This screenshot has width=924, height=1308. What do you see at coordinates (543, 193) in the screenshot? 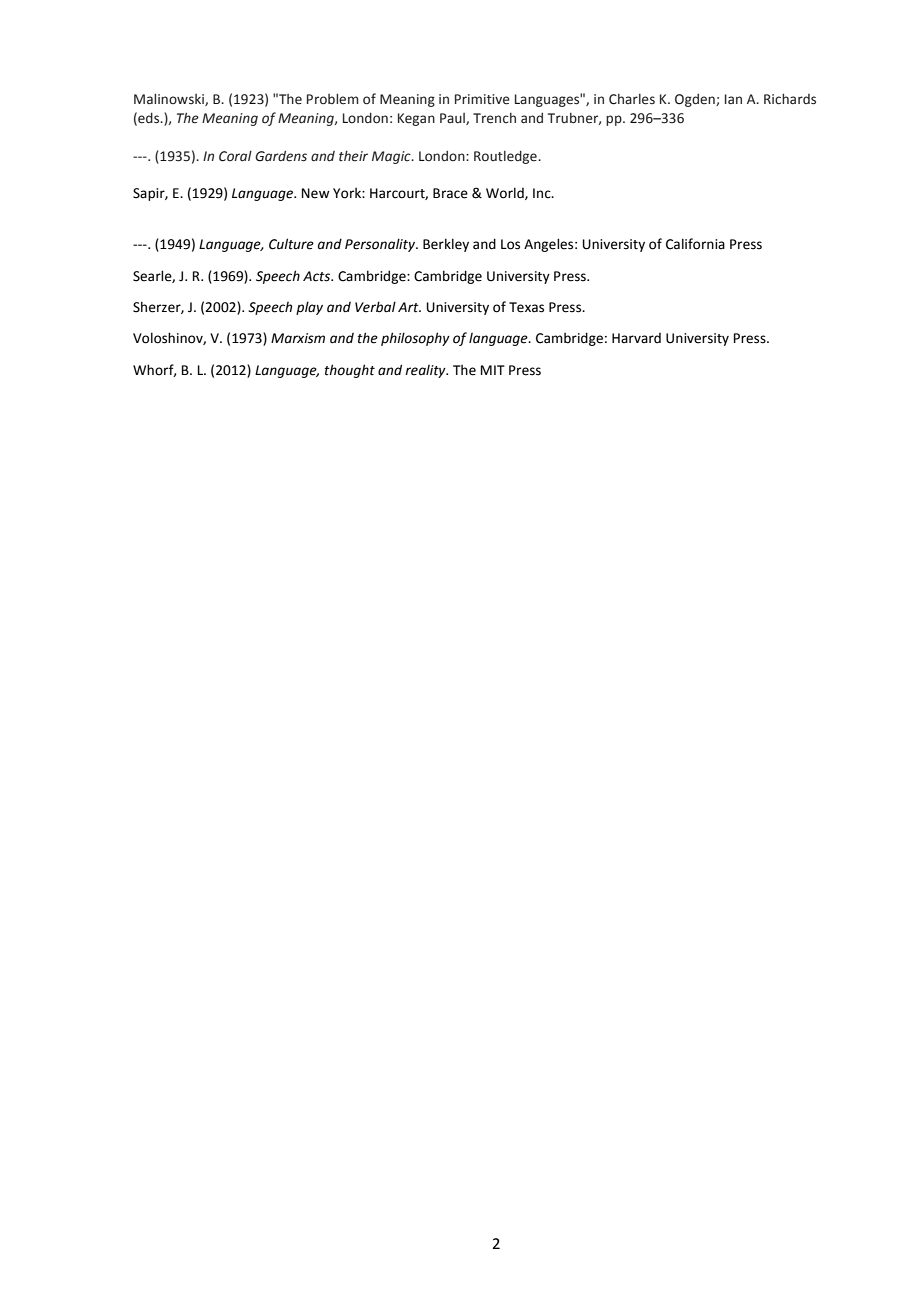
I see `Inc` at bounding box center [543, 193].
